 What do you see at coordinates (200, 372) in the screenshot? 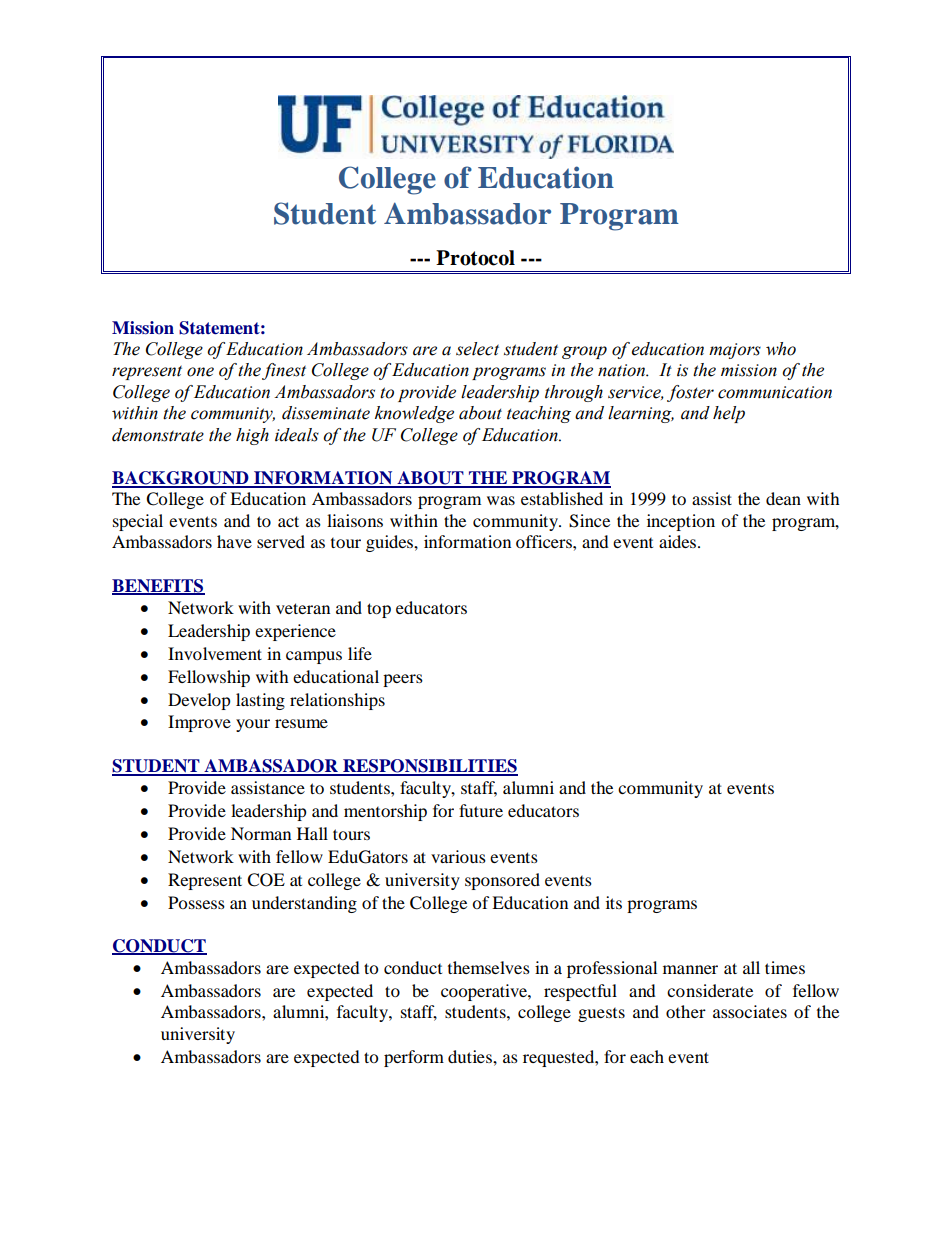
I see `one` at bounding box center [200, 372].
